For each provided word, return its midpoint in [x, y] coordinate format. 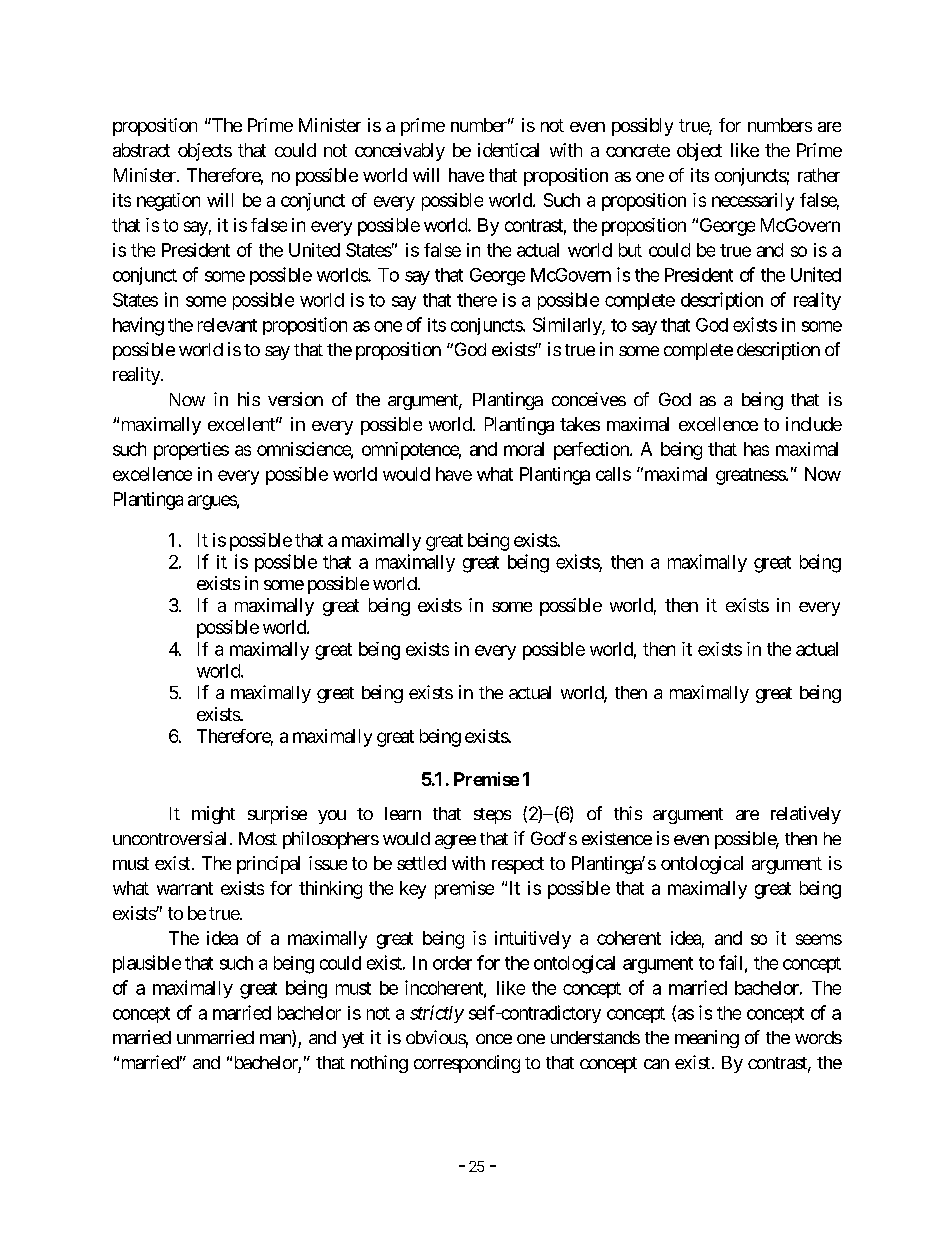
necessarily [753, 202]
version [295, 399]
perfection [592, 451]
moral [524, 449]
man [276, 1040]
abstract [141, 150]
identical [508, 150]
